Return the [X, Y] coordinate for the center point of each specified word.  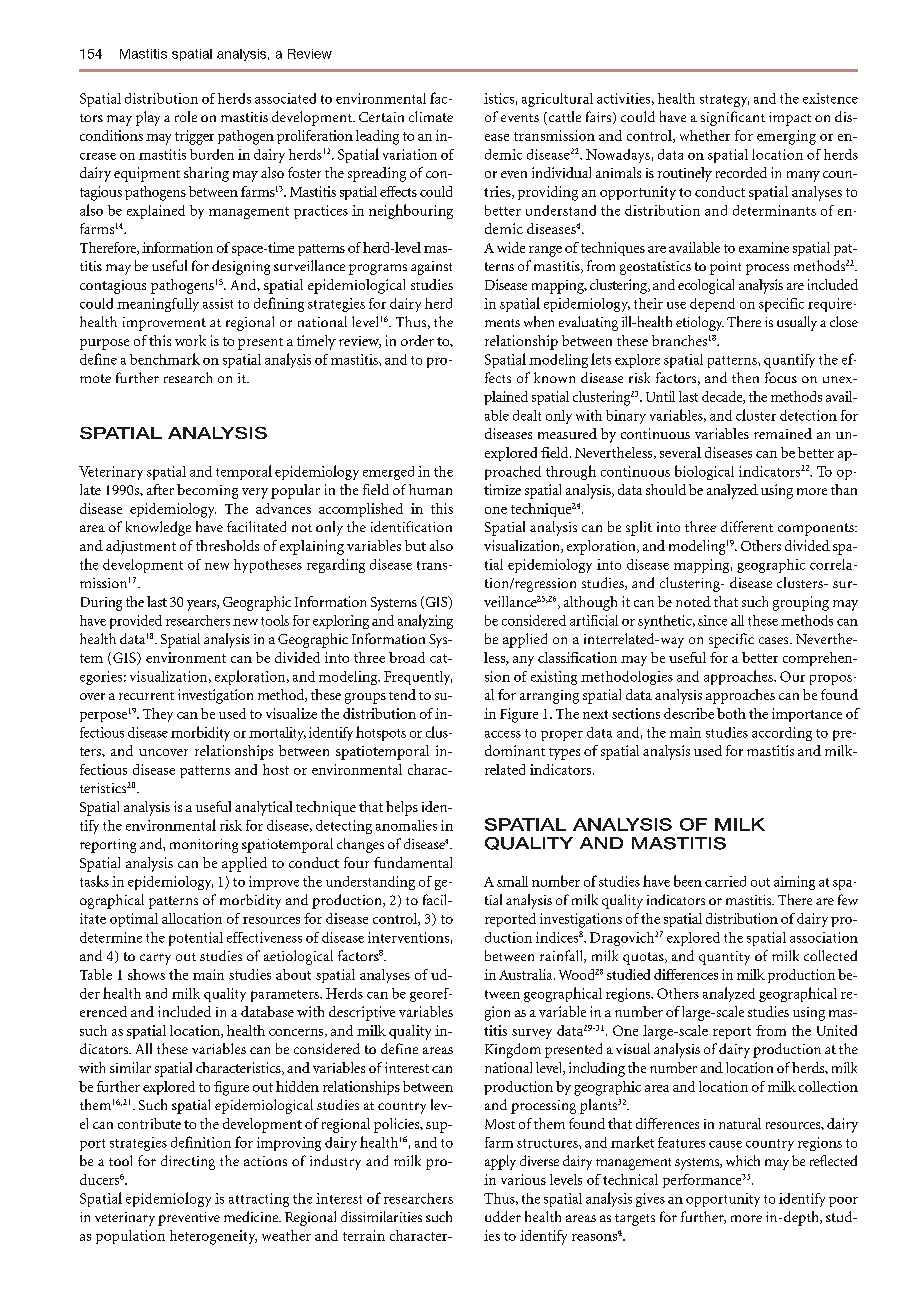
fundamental [413, 862]
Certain [381, 117]
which [743, 1160]
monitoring [204, 846]
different [747, 526]
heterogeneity [213, 1237]
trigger [194, 137]
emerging [786, 137]
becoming [207, 491]
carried [725, 881]
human [430, 489]
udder [503, 1216]
